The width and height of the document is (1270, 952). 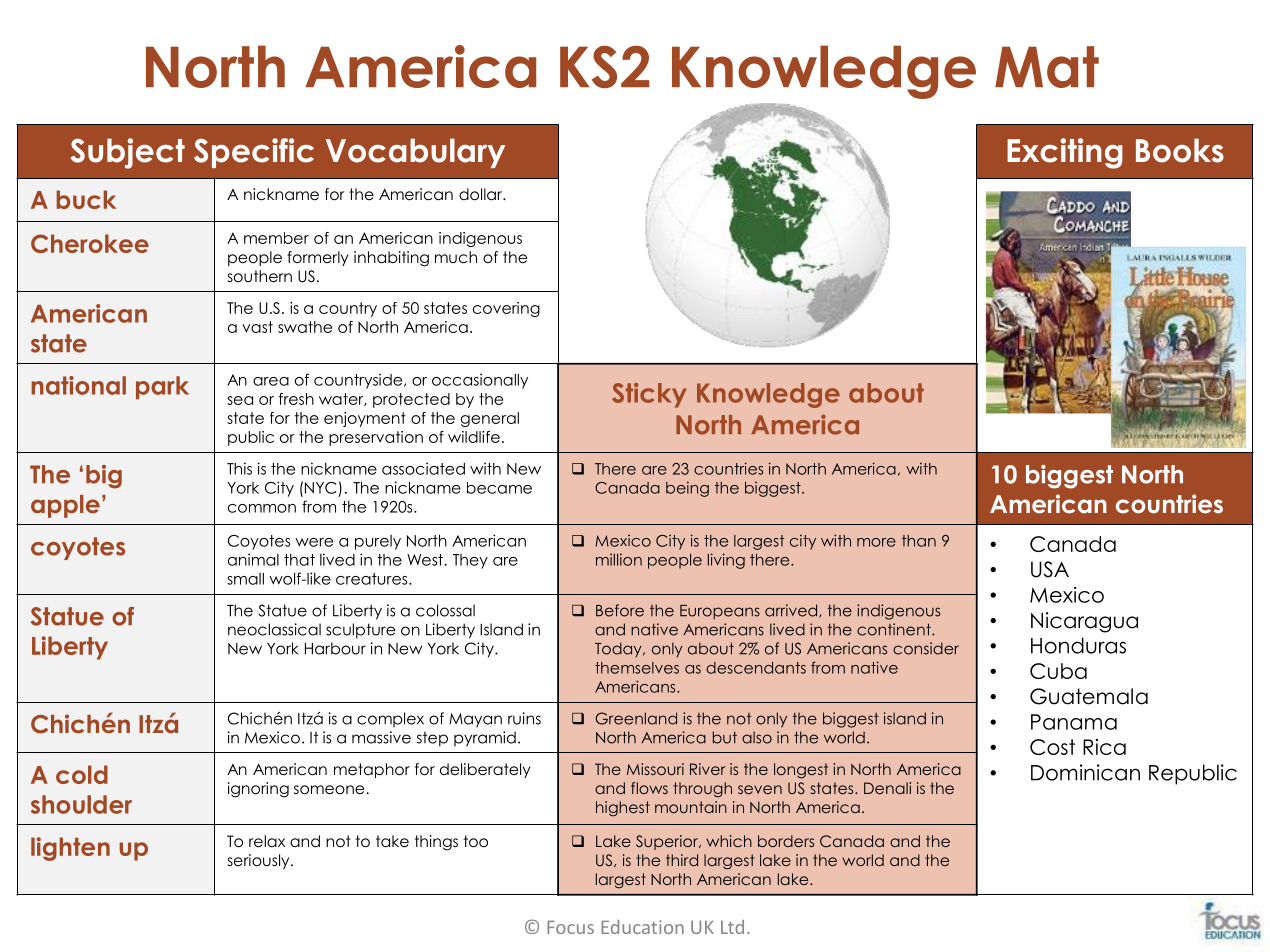 What do you see at coordinates (1050, 569) in the document?
I see `USA` at bounding box center [1050, 569].
